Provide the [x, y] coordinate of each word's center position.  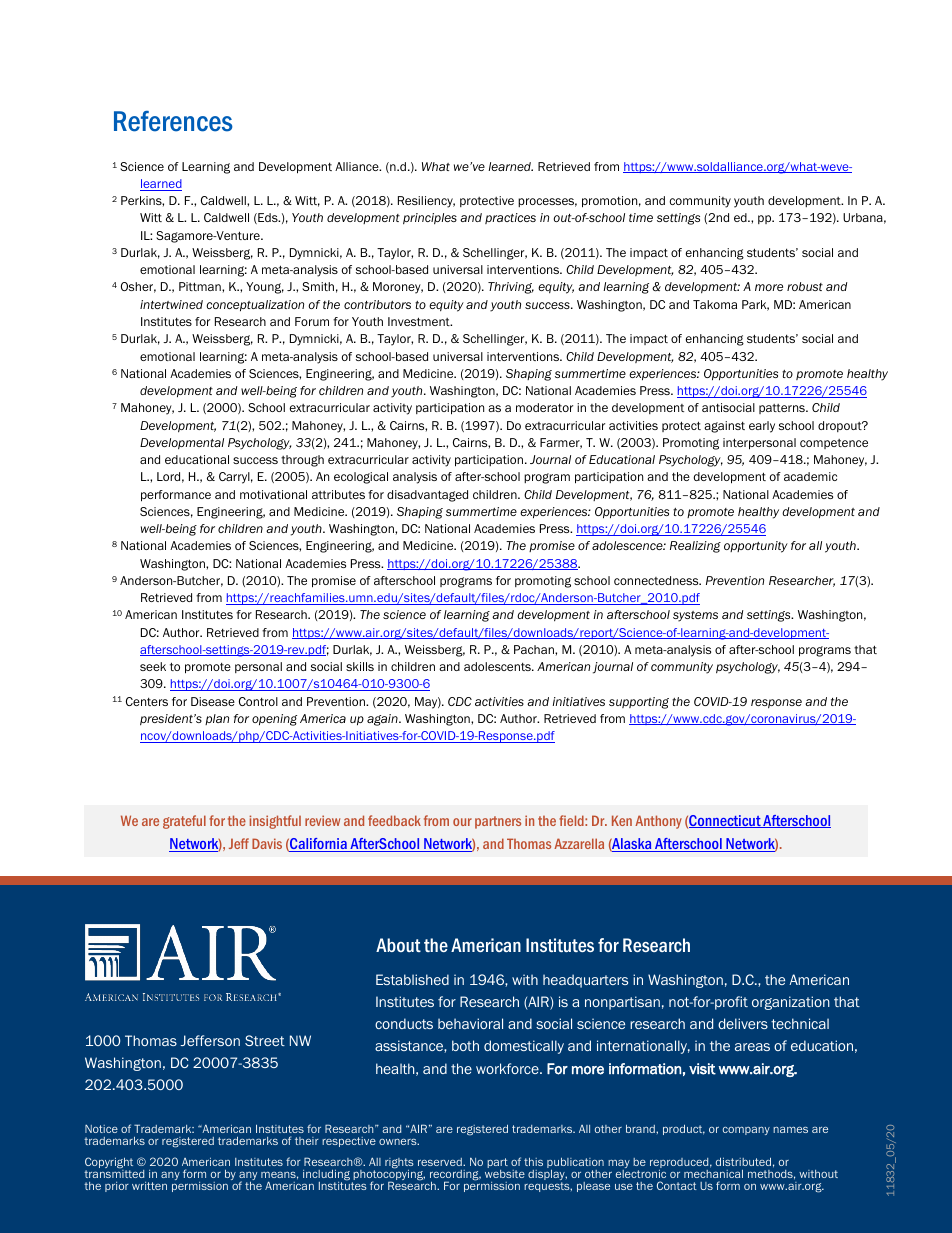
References [173, 121]
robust [805, 286]
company [746, 1130]
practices [510, 218]
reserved [441, 1162]
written [149, 1186]
